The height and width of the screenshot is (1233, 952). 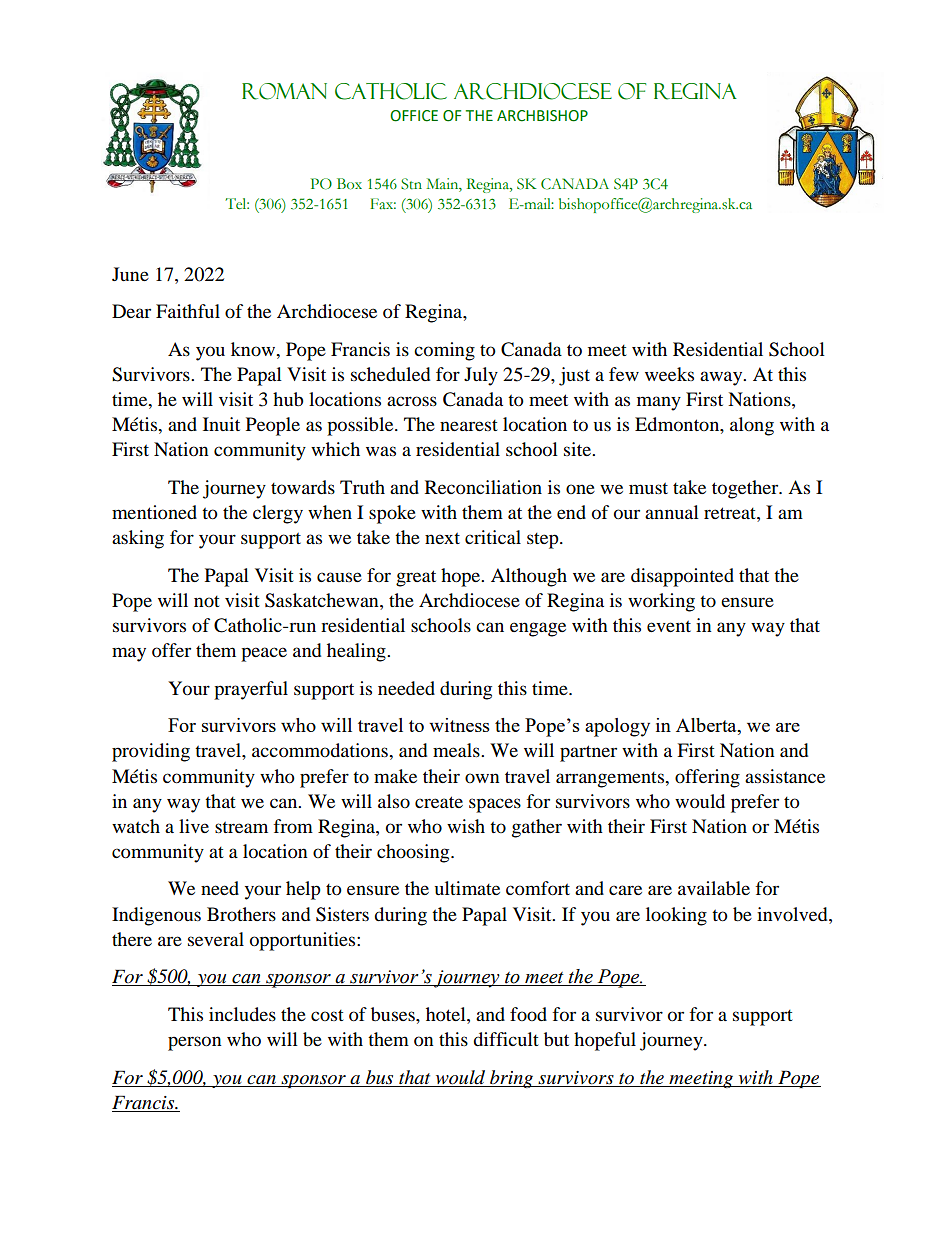 What do you see at coordinates (506, 1039) in the screenshot?
I see `difficult` at bounding box center [506, 1039].
